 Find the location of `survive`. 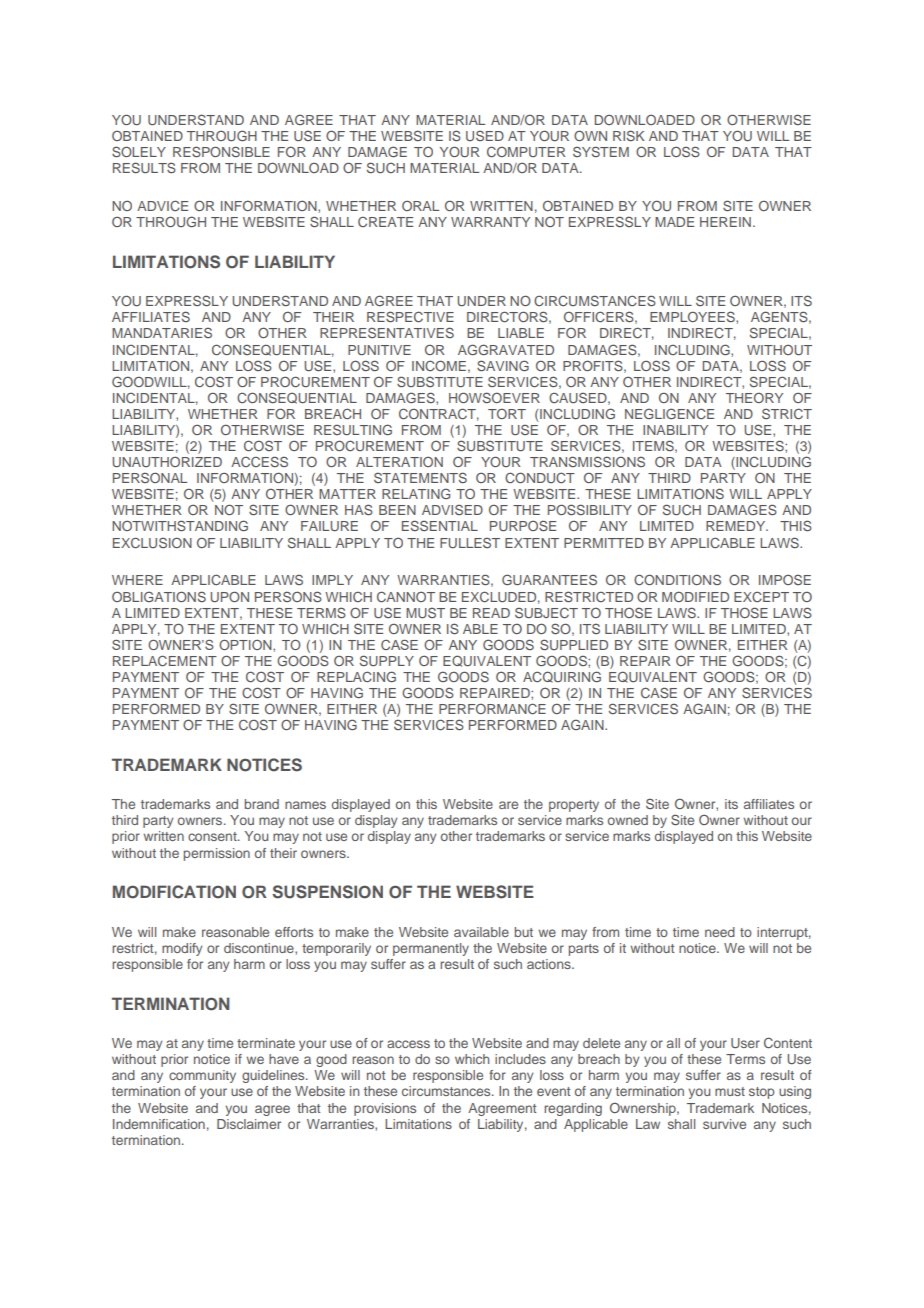

survive is located at coordinates (724, 1124).
